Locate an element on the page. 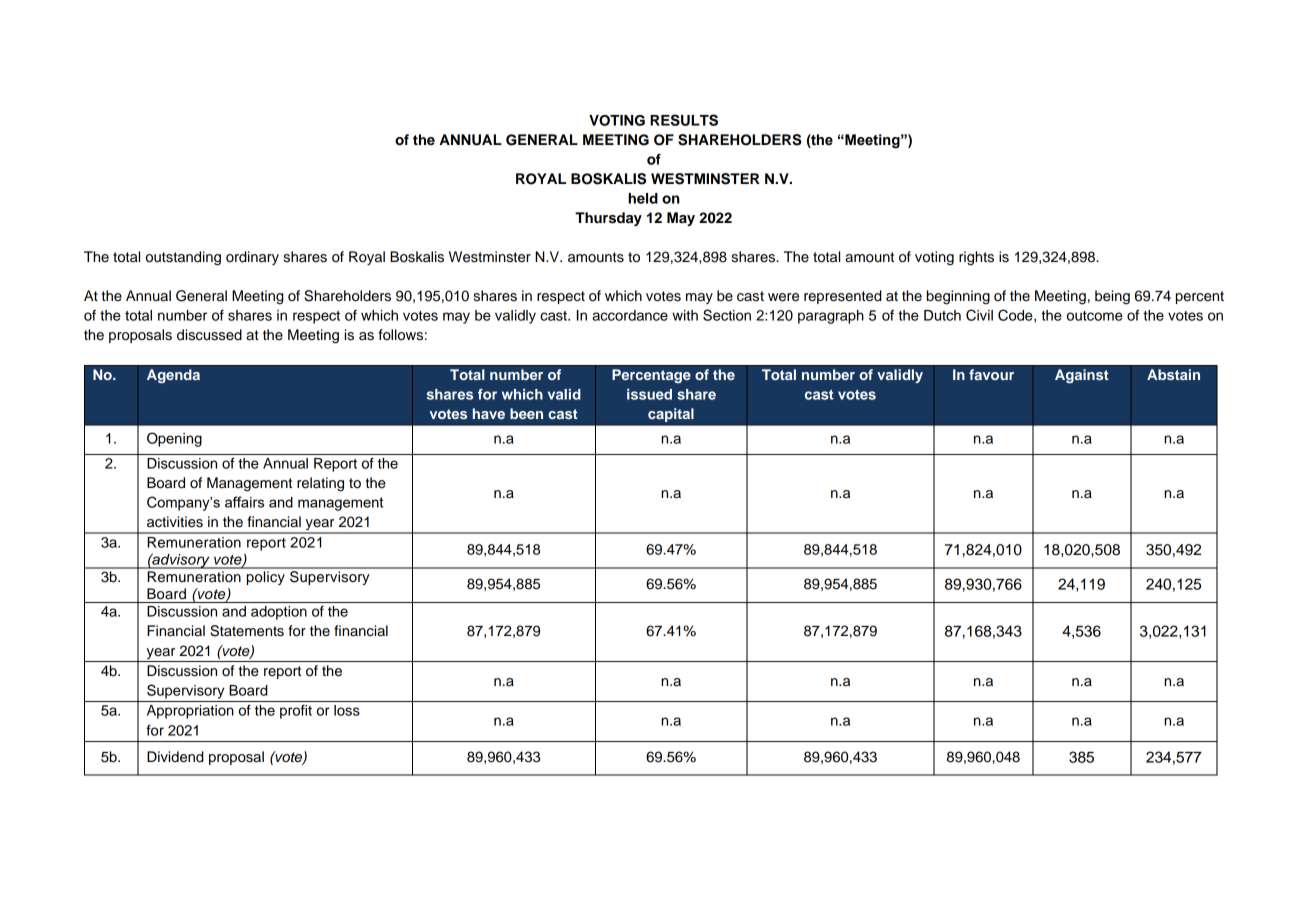  RESULTS is located at coordinates (684, 120).
